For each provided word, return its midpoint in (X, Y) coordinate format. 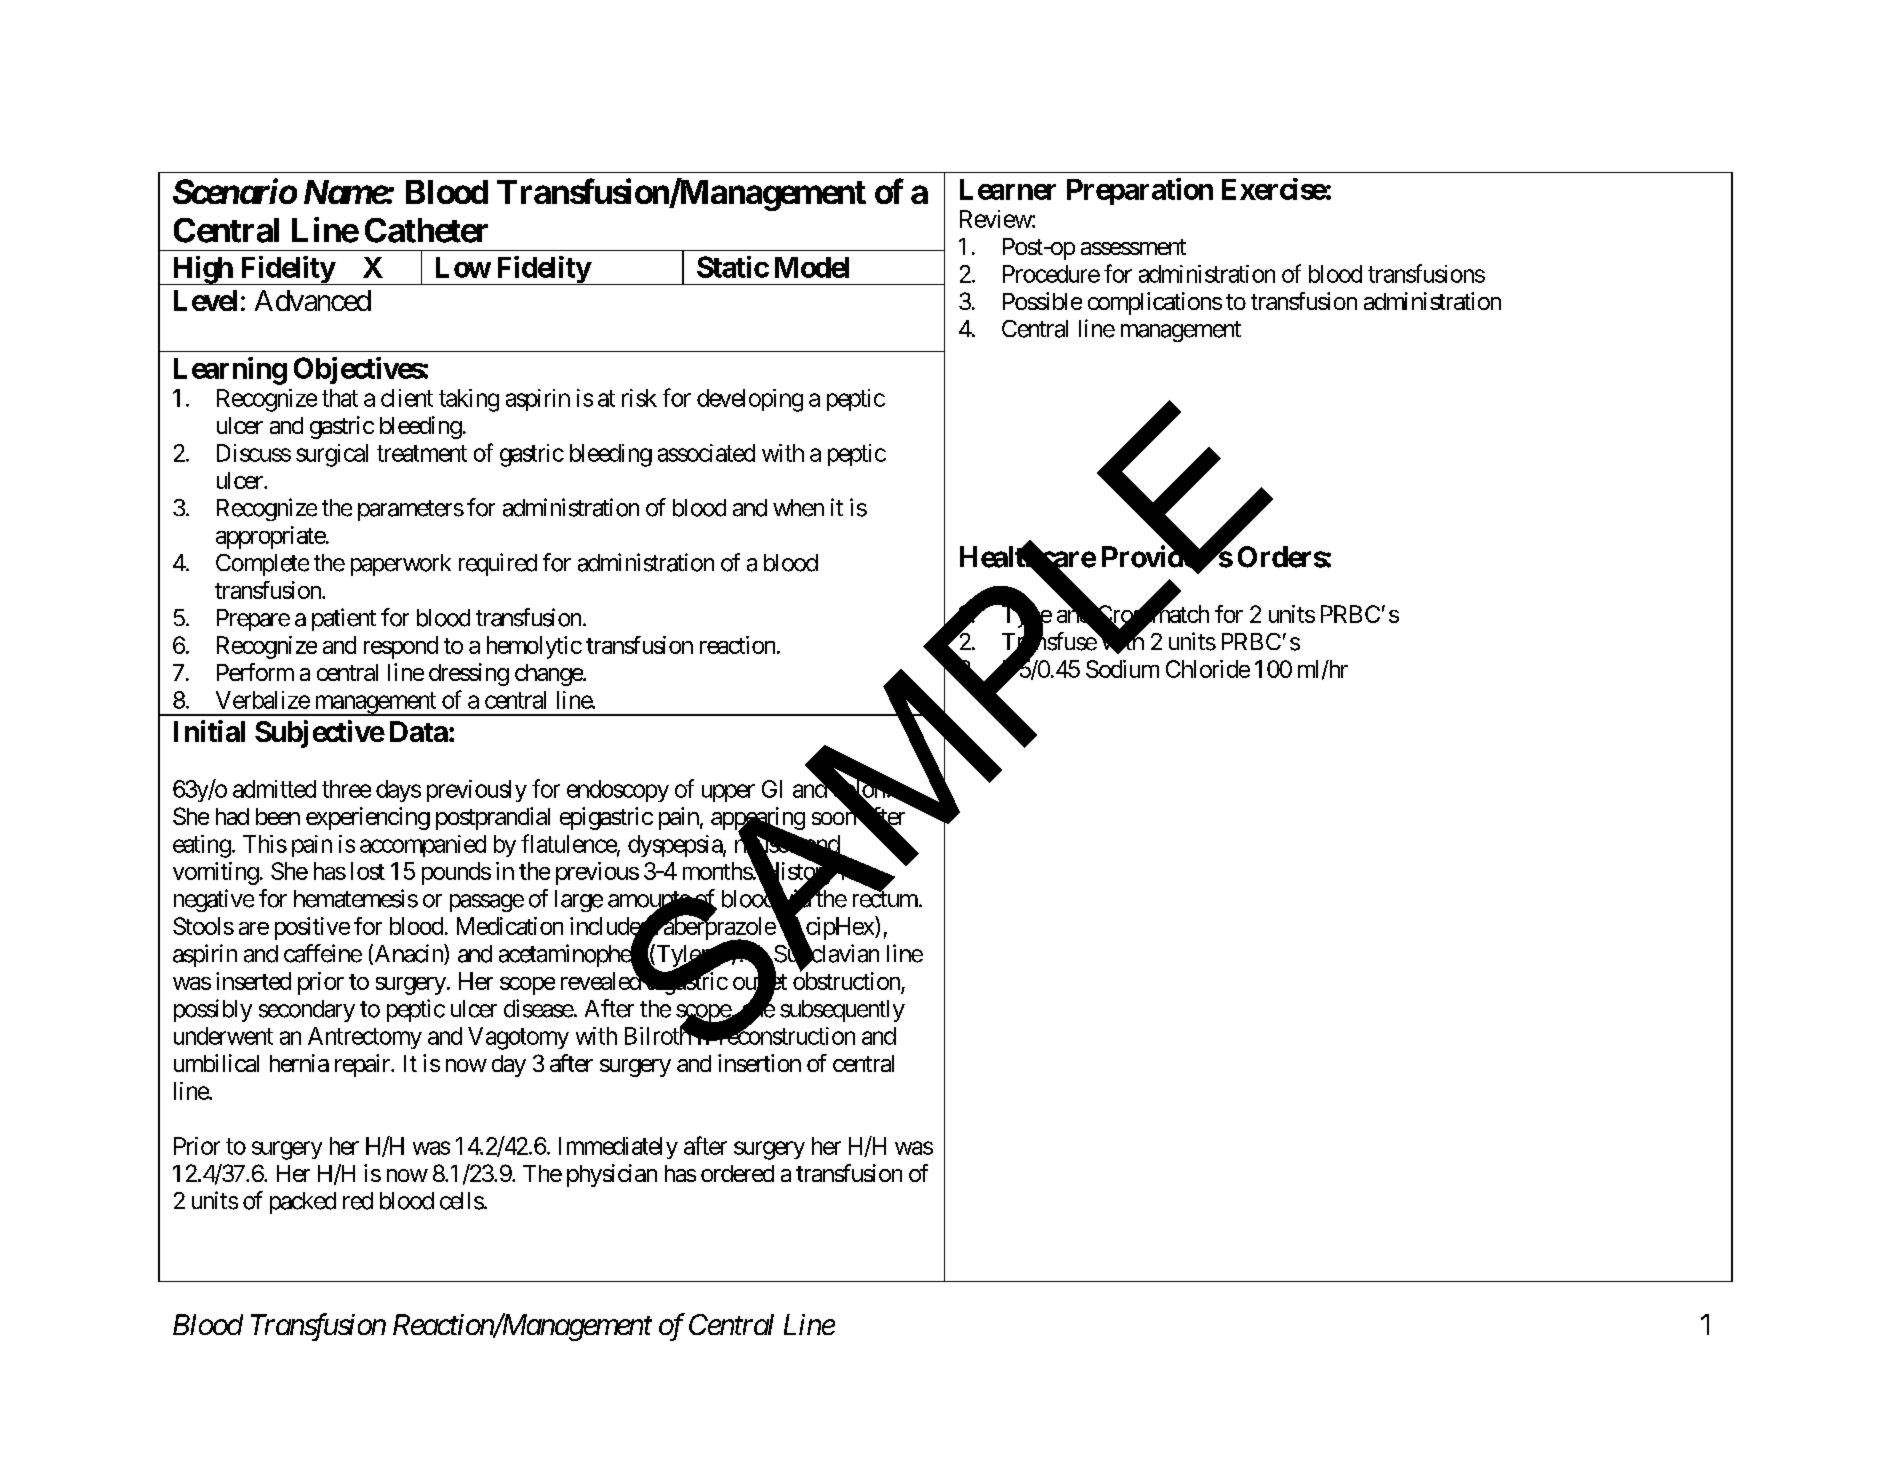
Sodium (1122, 669)
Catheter (426, 230)
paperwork (401, 565)
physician (612, 1175)
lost (368, 871)
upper (728, 793)
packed (303, 1203)
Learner (1008, 189)
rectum (885, 899)
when (798, 508)
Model (812, 267)
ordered (737, 1173)
